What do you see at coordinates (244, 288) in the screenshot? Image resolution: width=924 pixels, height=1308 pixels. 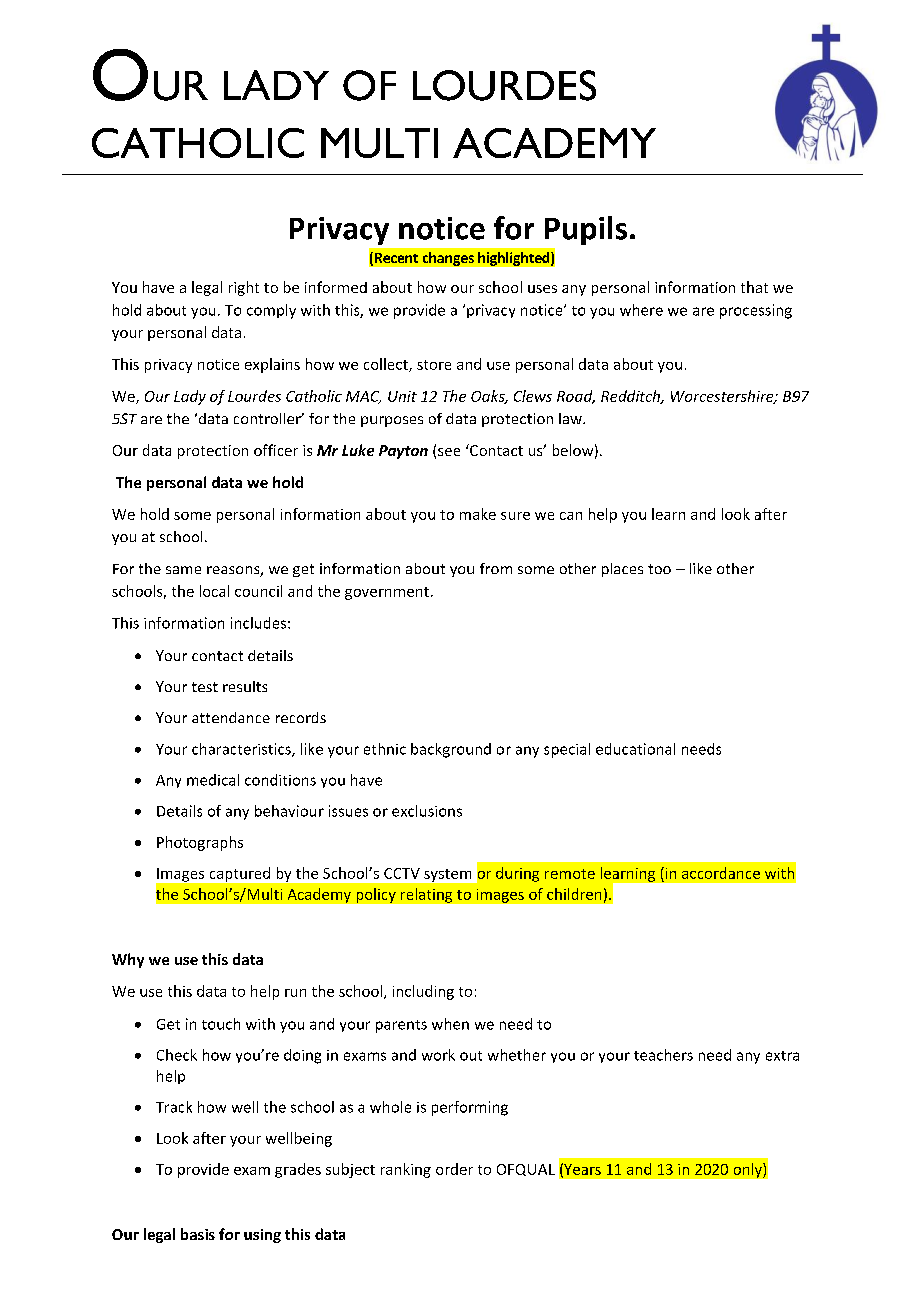 I see `right` at bounding box center [244, 288].
